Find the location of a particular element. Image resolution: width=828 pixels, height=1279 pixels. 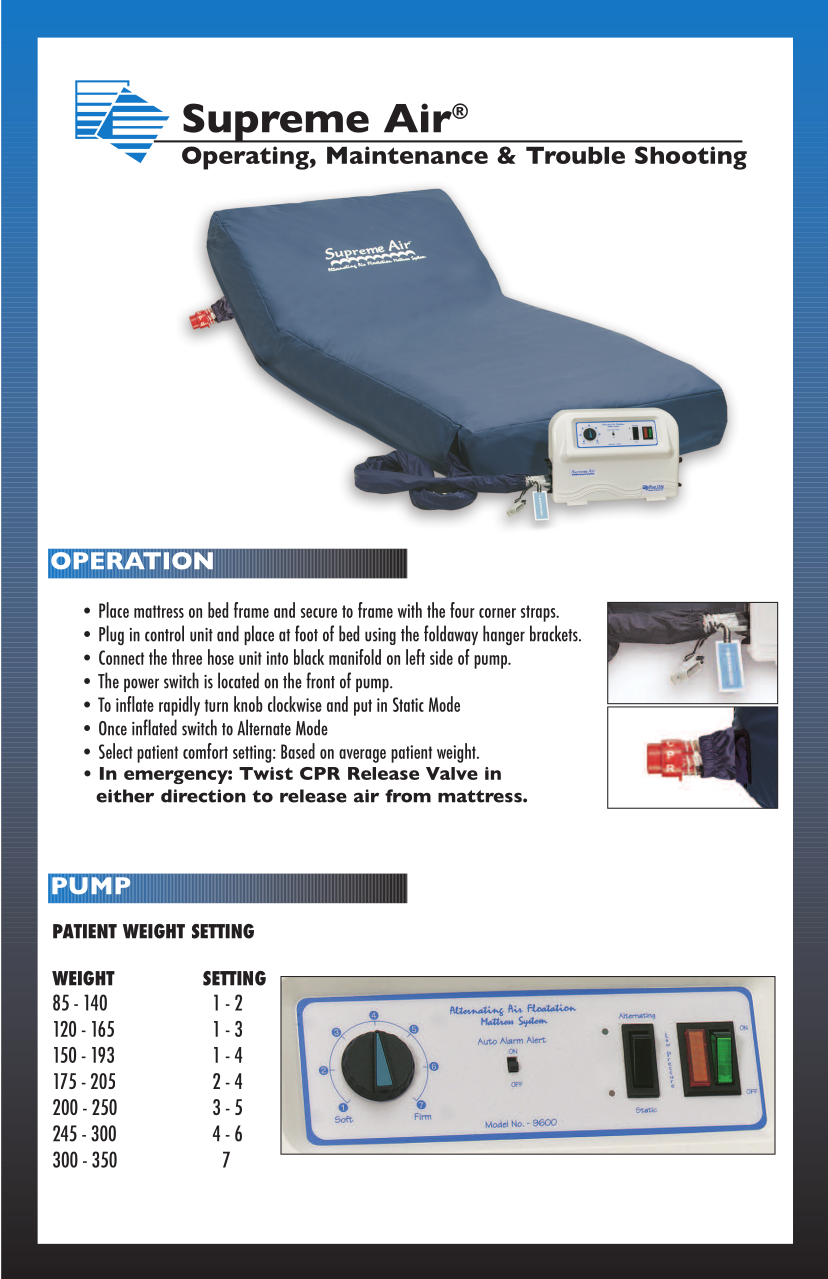

with is located at coordinates (410, 610).
